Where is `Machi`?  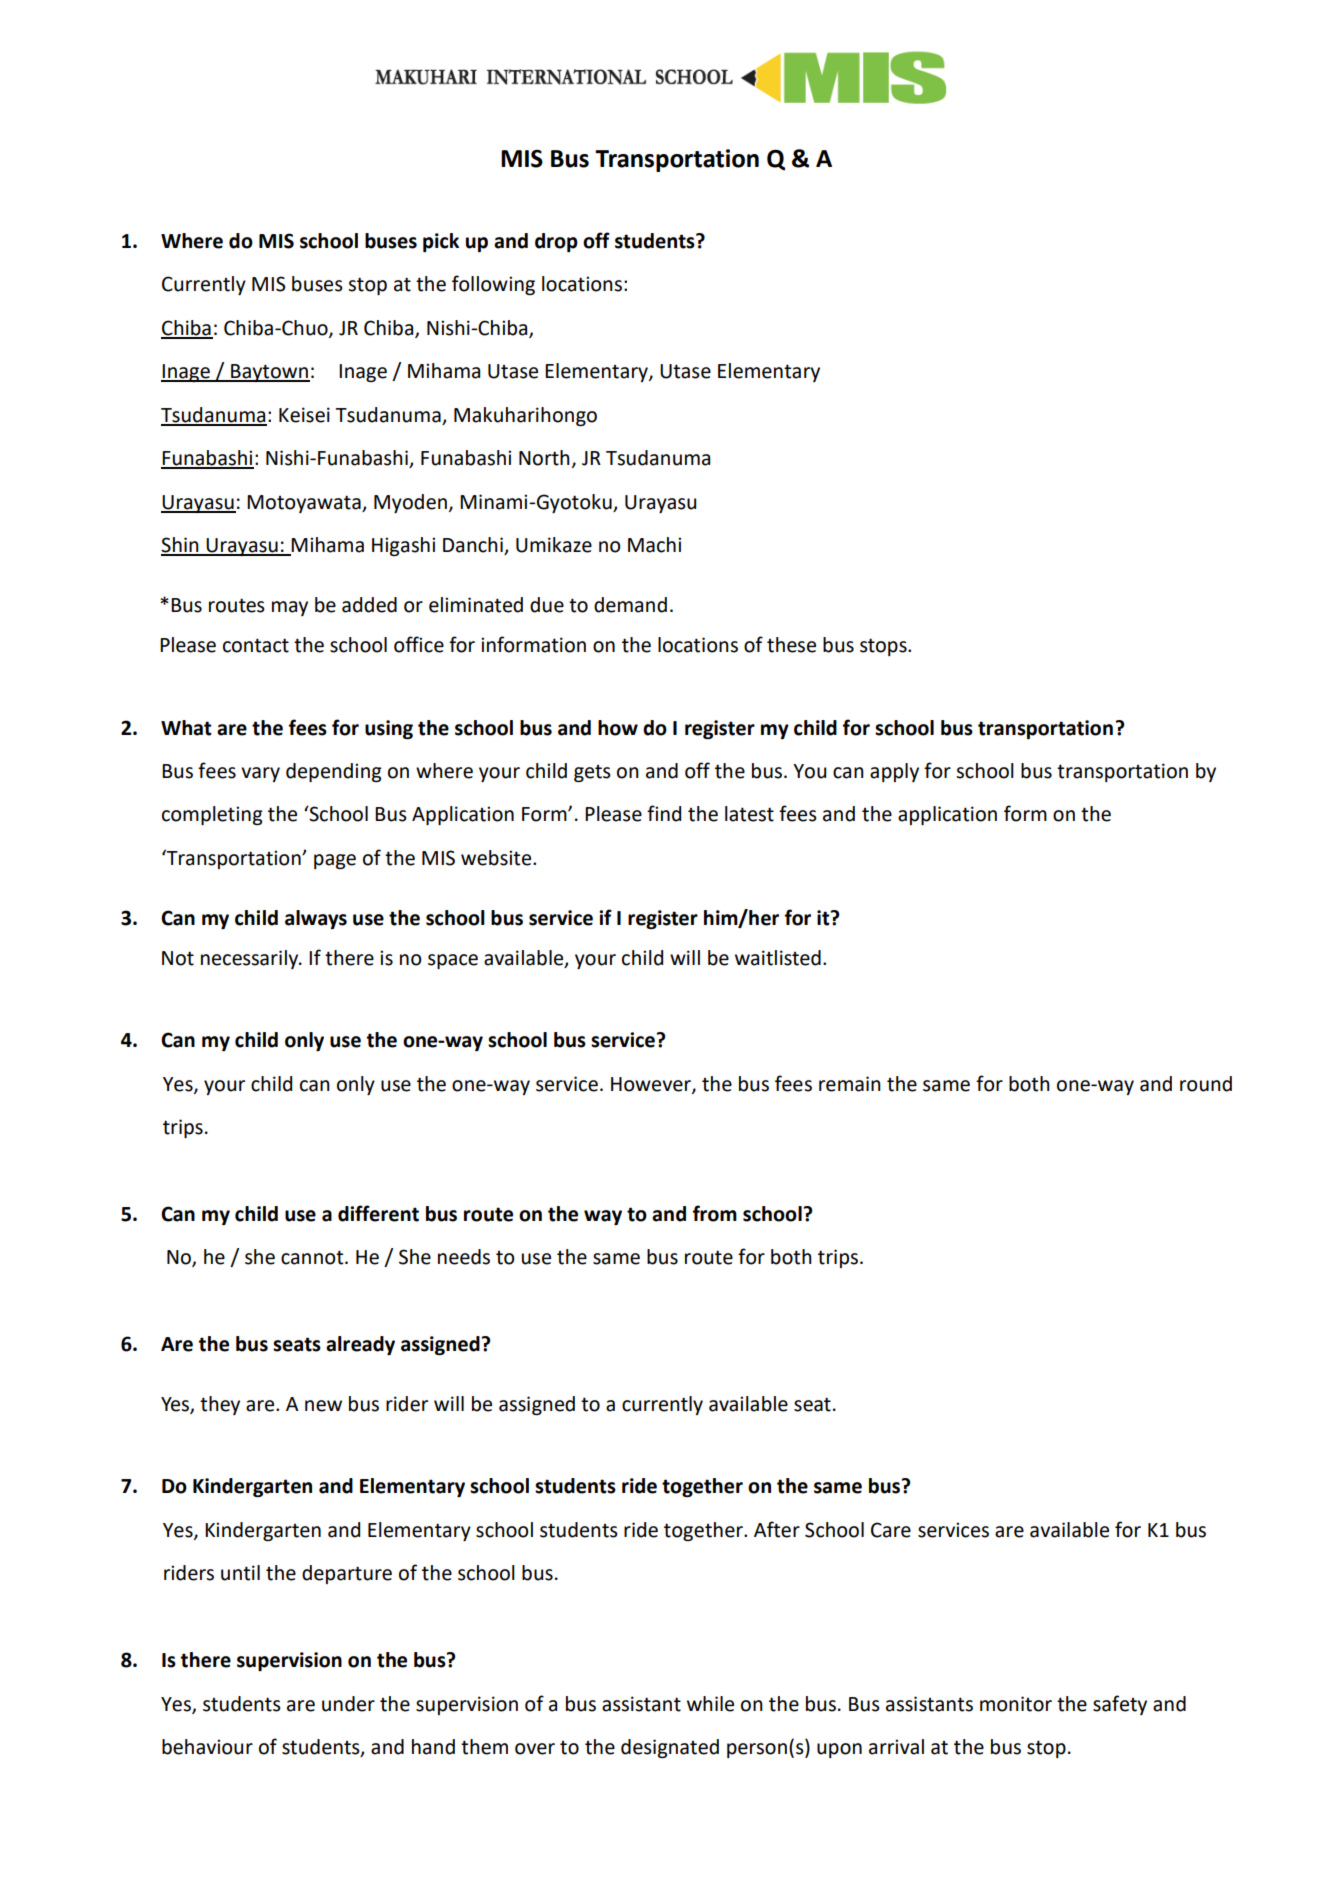
Machi is located at coordinates (654, 545).
